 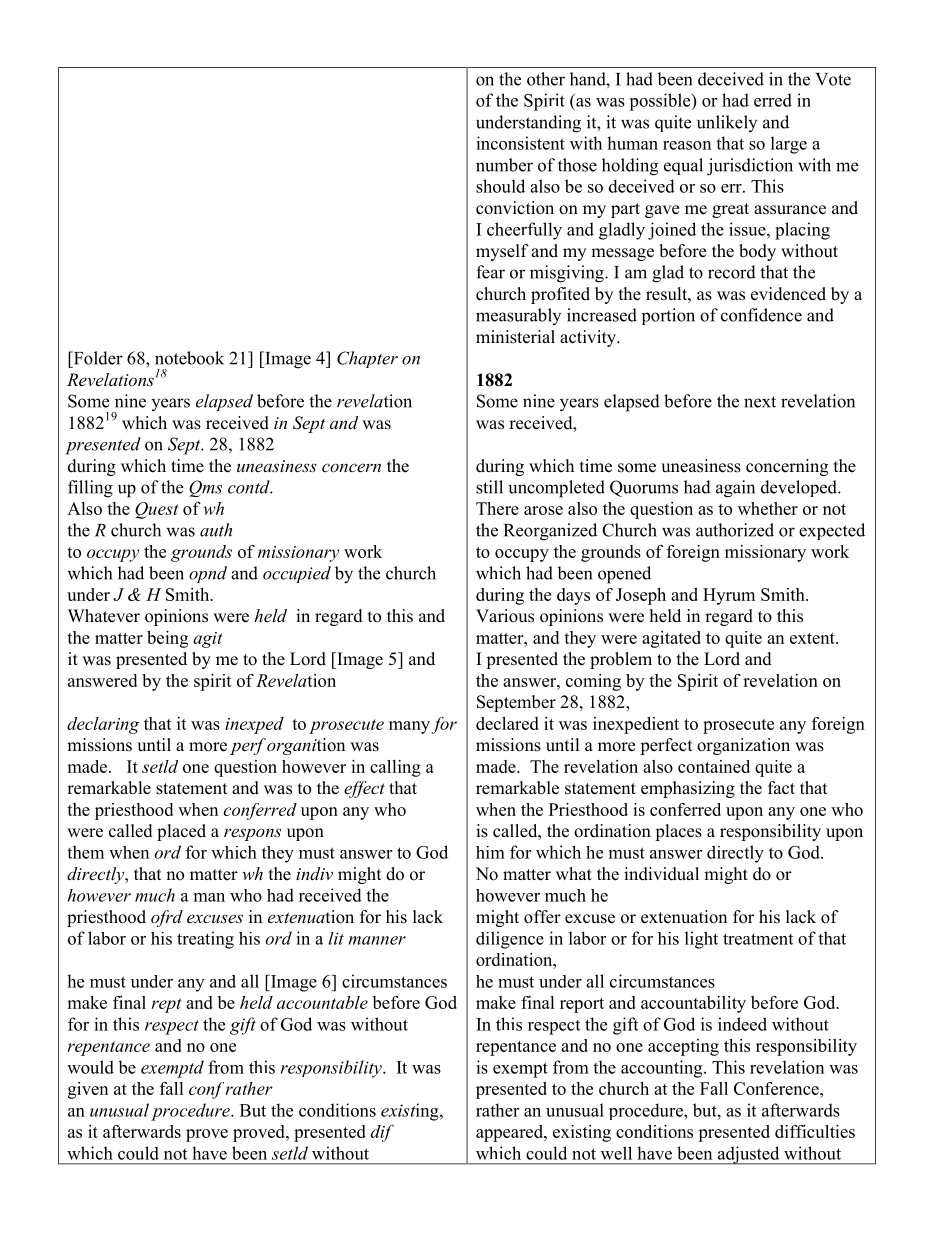 I want to click on placed, so click(x=181, y=832).
